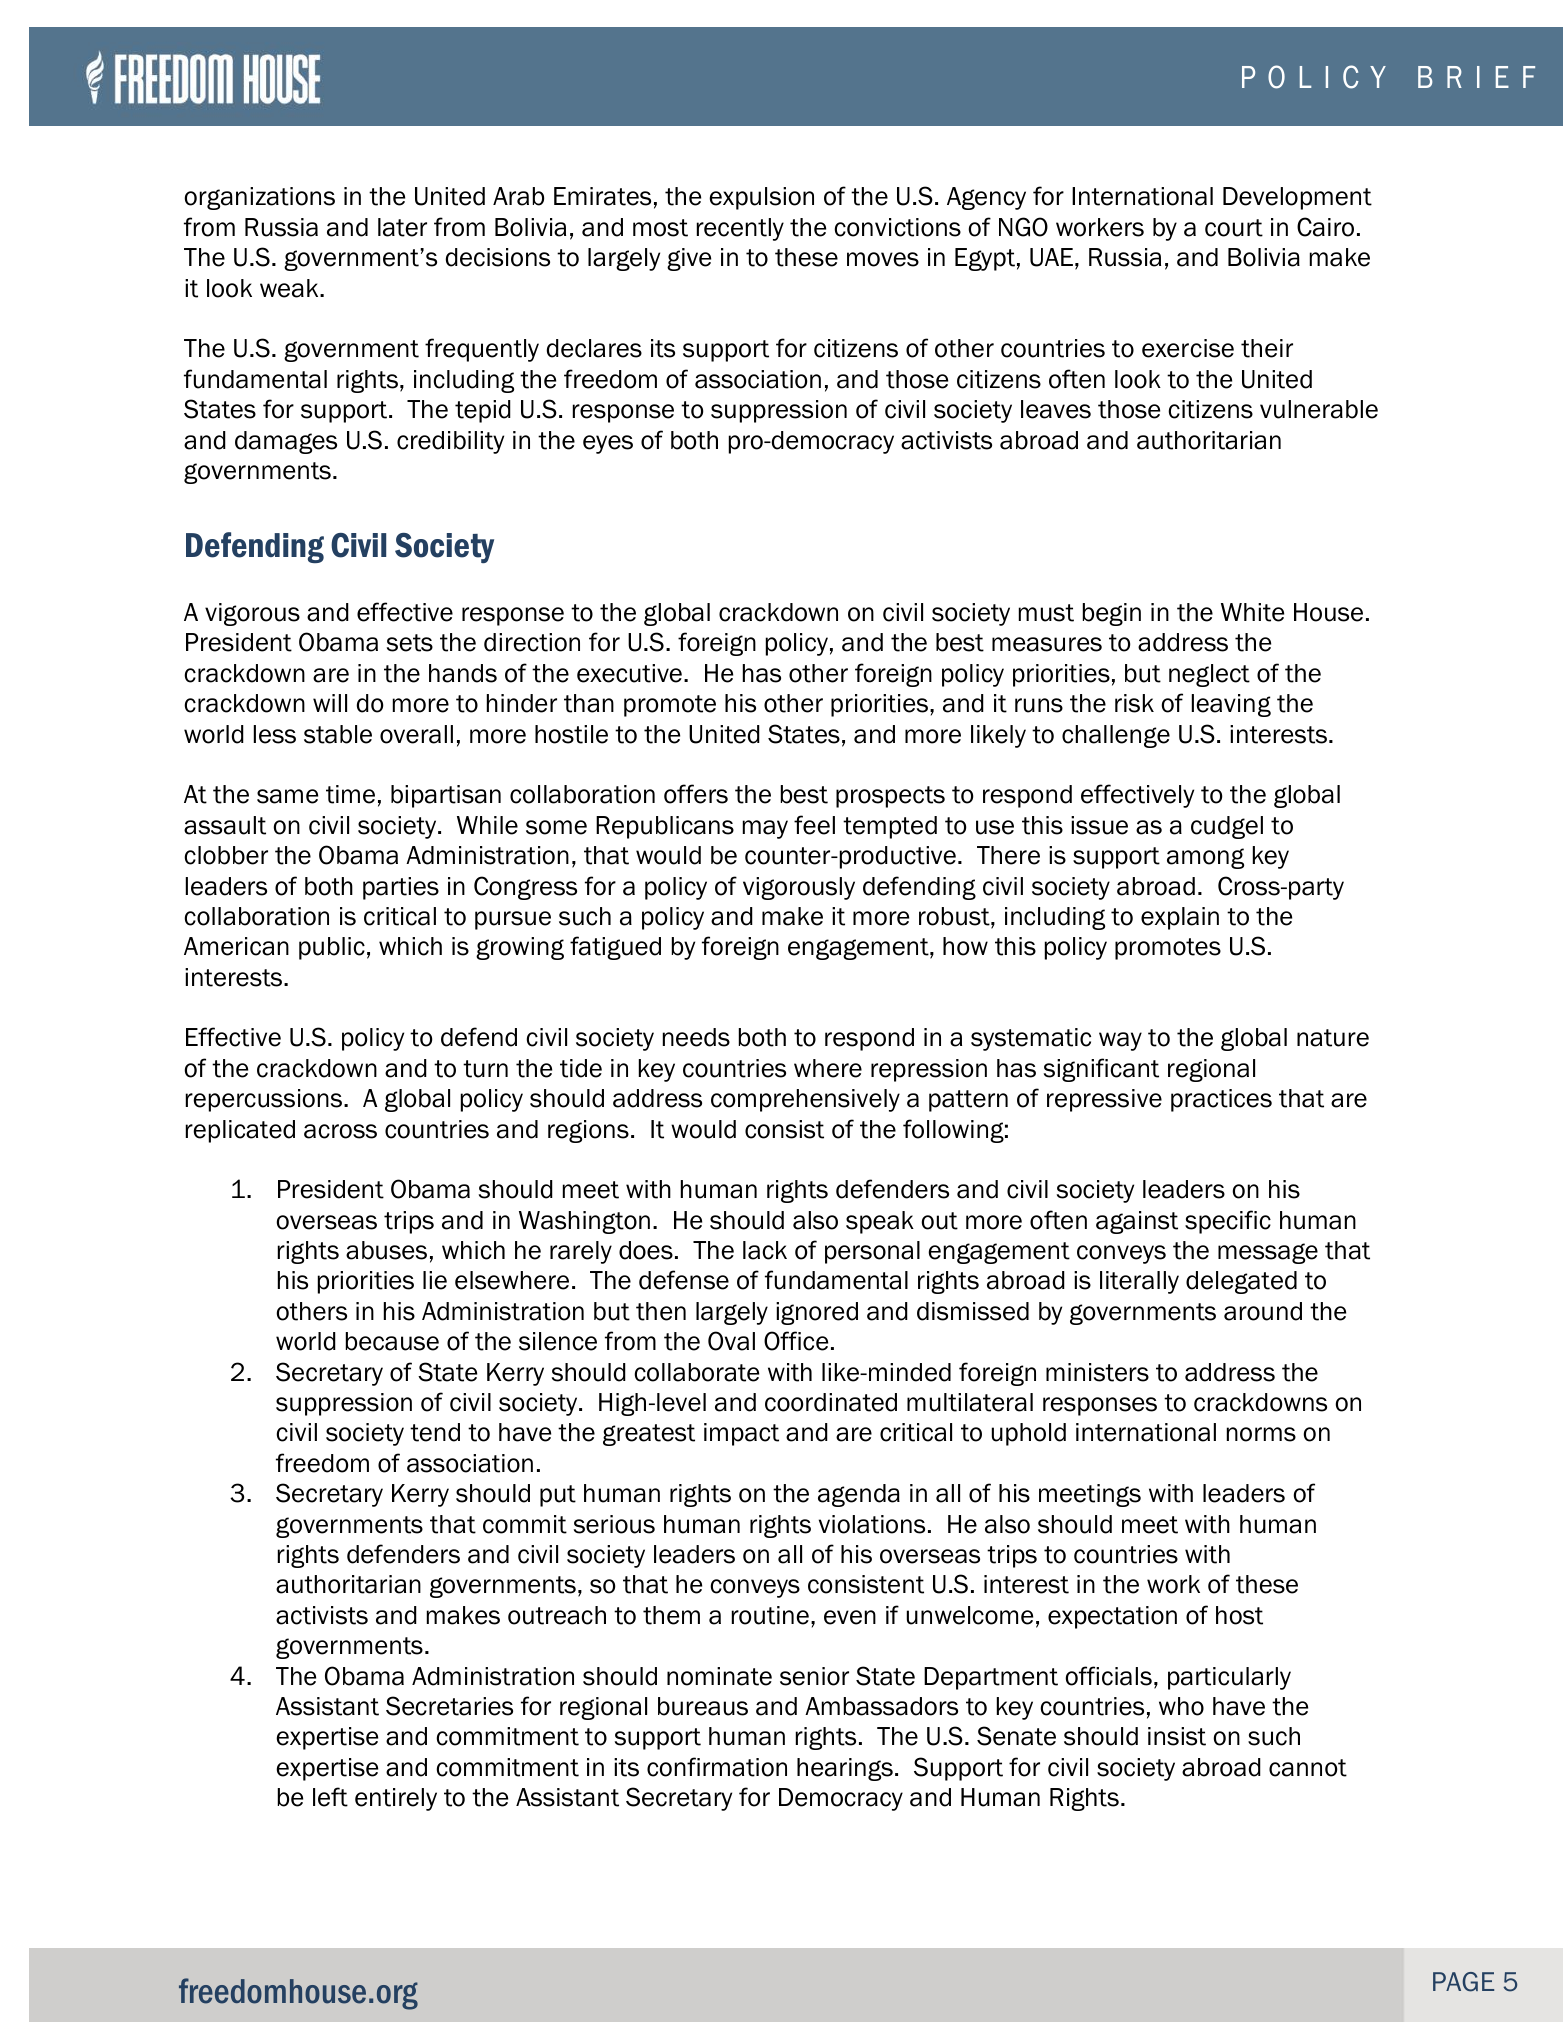 Image resolution: width=1563 pixels, height=2022 pixels. I want to click on weak, so click(290, 288).
